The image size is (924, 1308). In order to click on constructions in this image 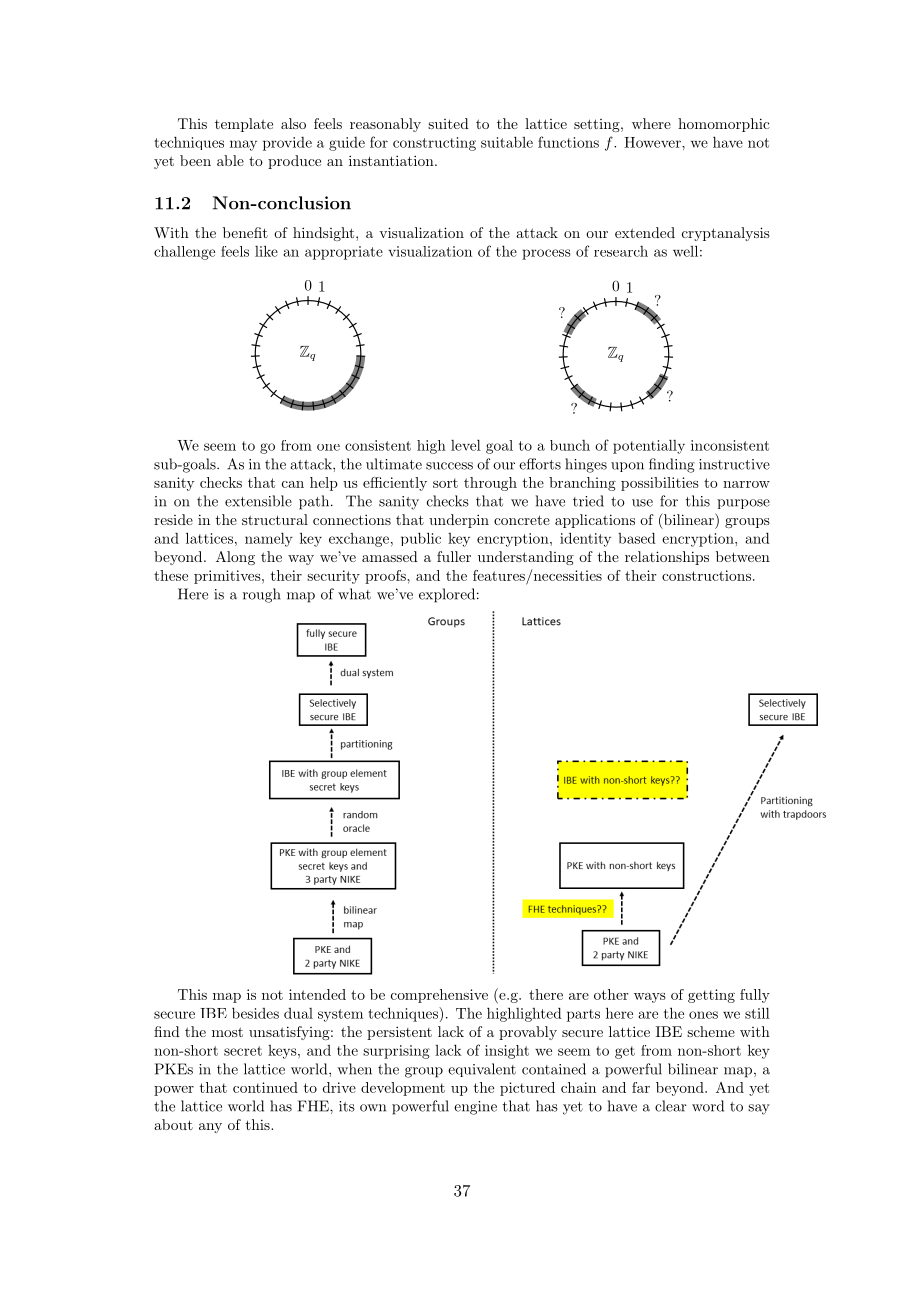, I will do `click(706, 575)`.
